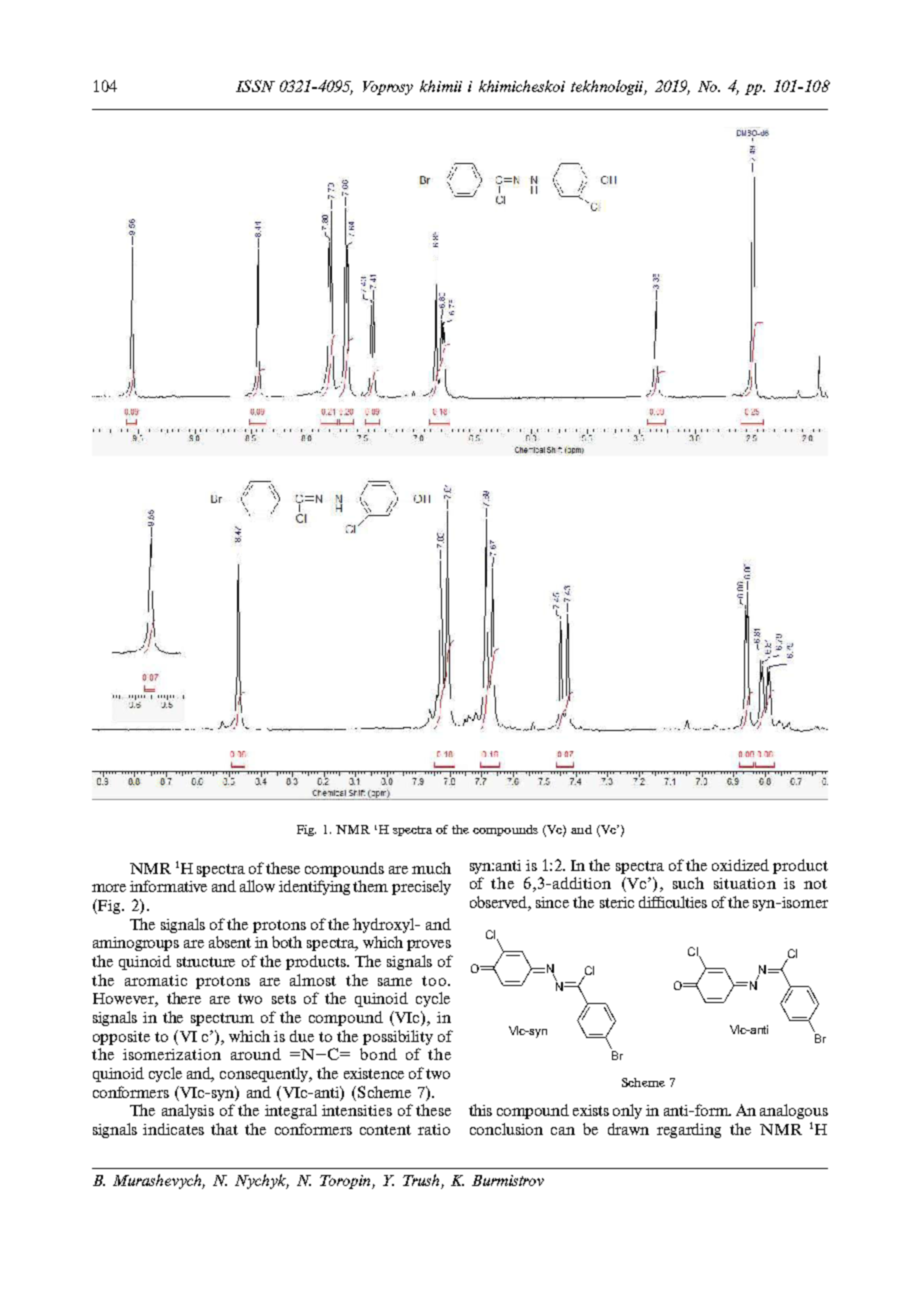 The height and width of the page is (1308, 924). I want to click on situation, so click(745, 883).
